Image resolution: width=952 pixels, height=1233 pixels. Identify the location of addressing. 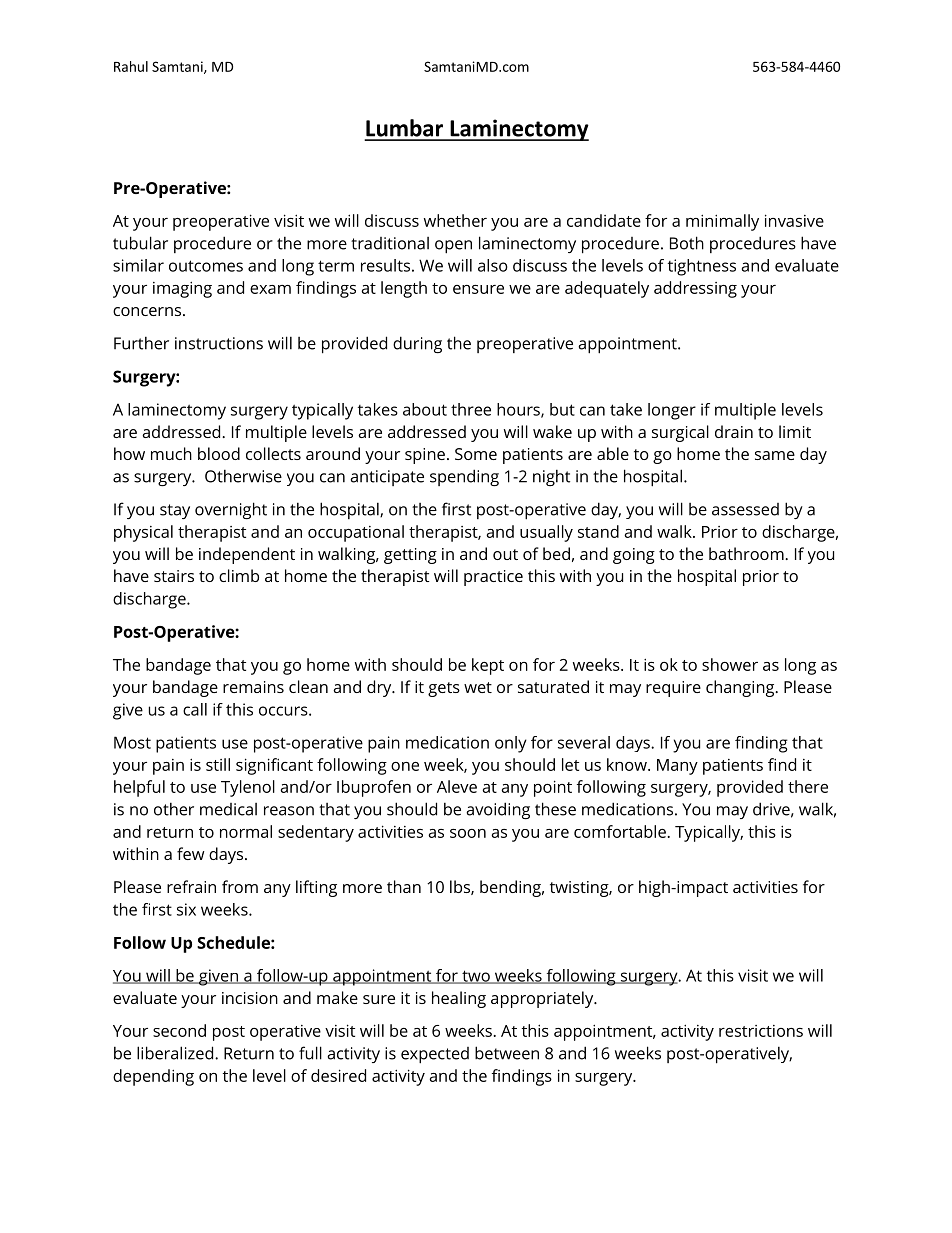
(695, 289).
